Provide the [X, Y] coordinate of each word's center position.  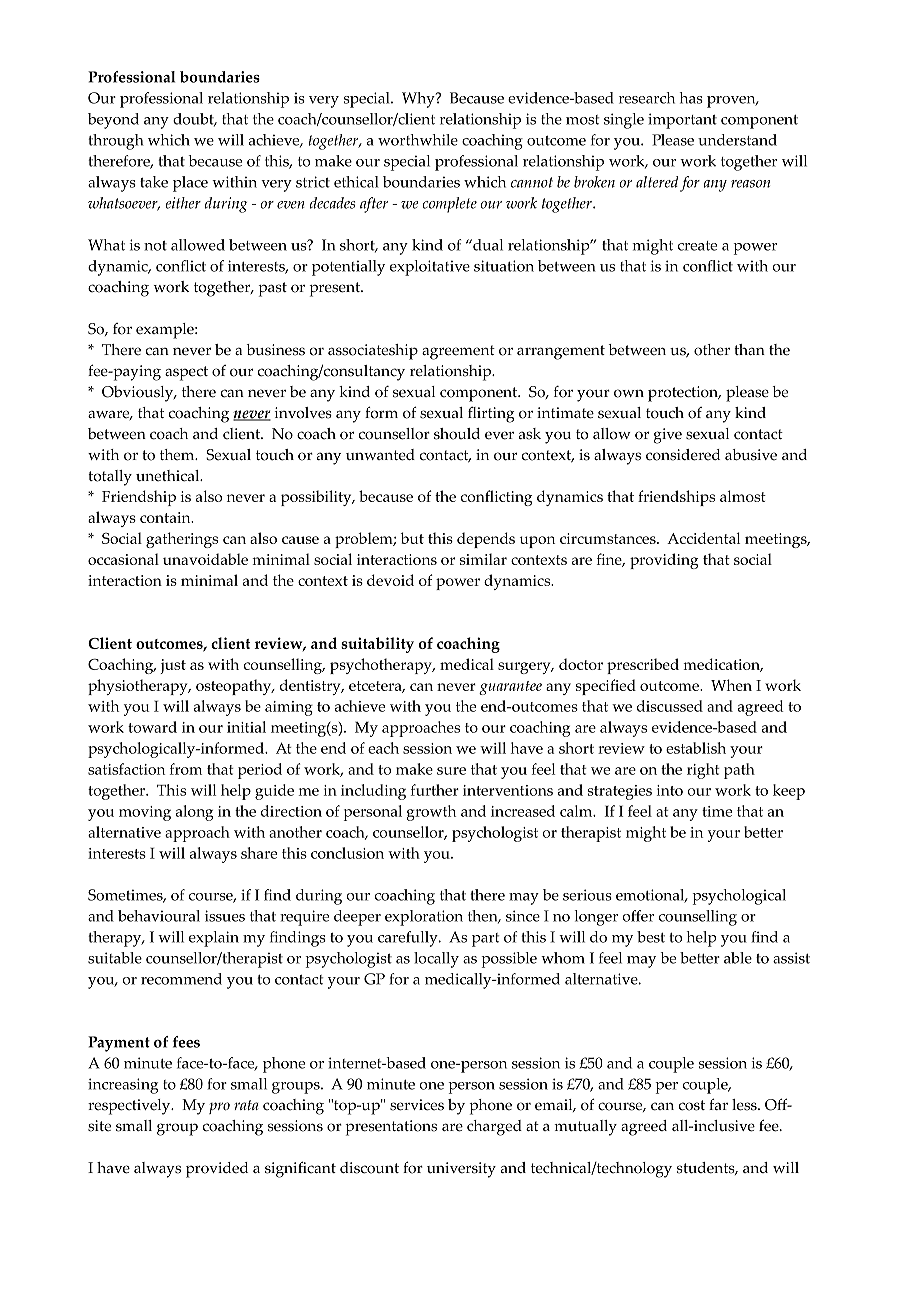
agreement [458, 352]
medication [723, 665]
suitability [377, 645]
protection [684, 394]
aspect [186, 373]
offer [638, 916]
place [190, 184]
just [173, 666]
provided [217, 1170]
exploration [424, 918]
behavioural [159, 916]
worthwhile [418, 140]
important [682, 121]
